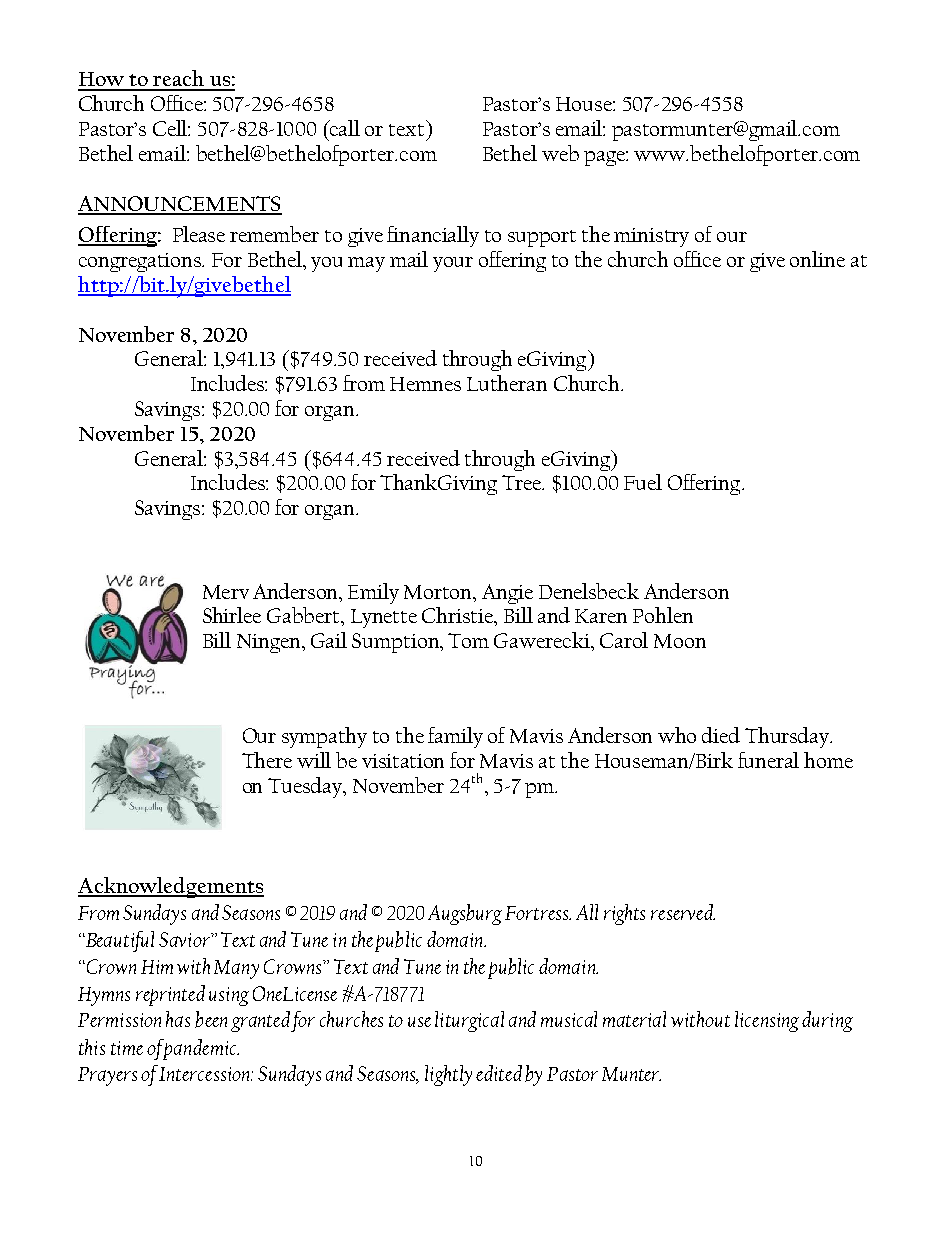 The width and height of the screenshot is (952, 1233). Describe the element at coordinates (226, 592) in the screenshot. I see `Merv` at that location.
